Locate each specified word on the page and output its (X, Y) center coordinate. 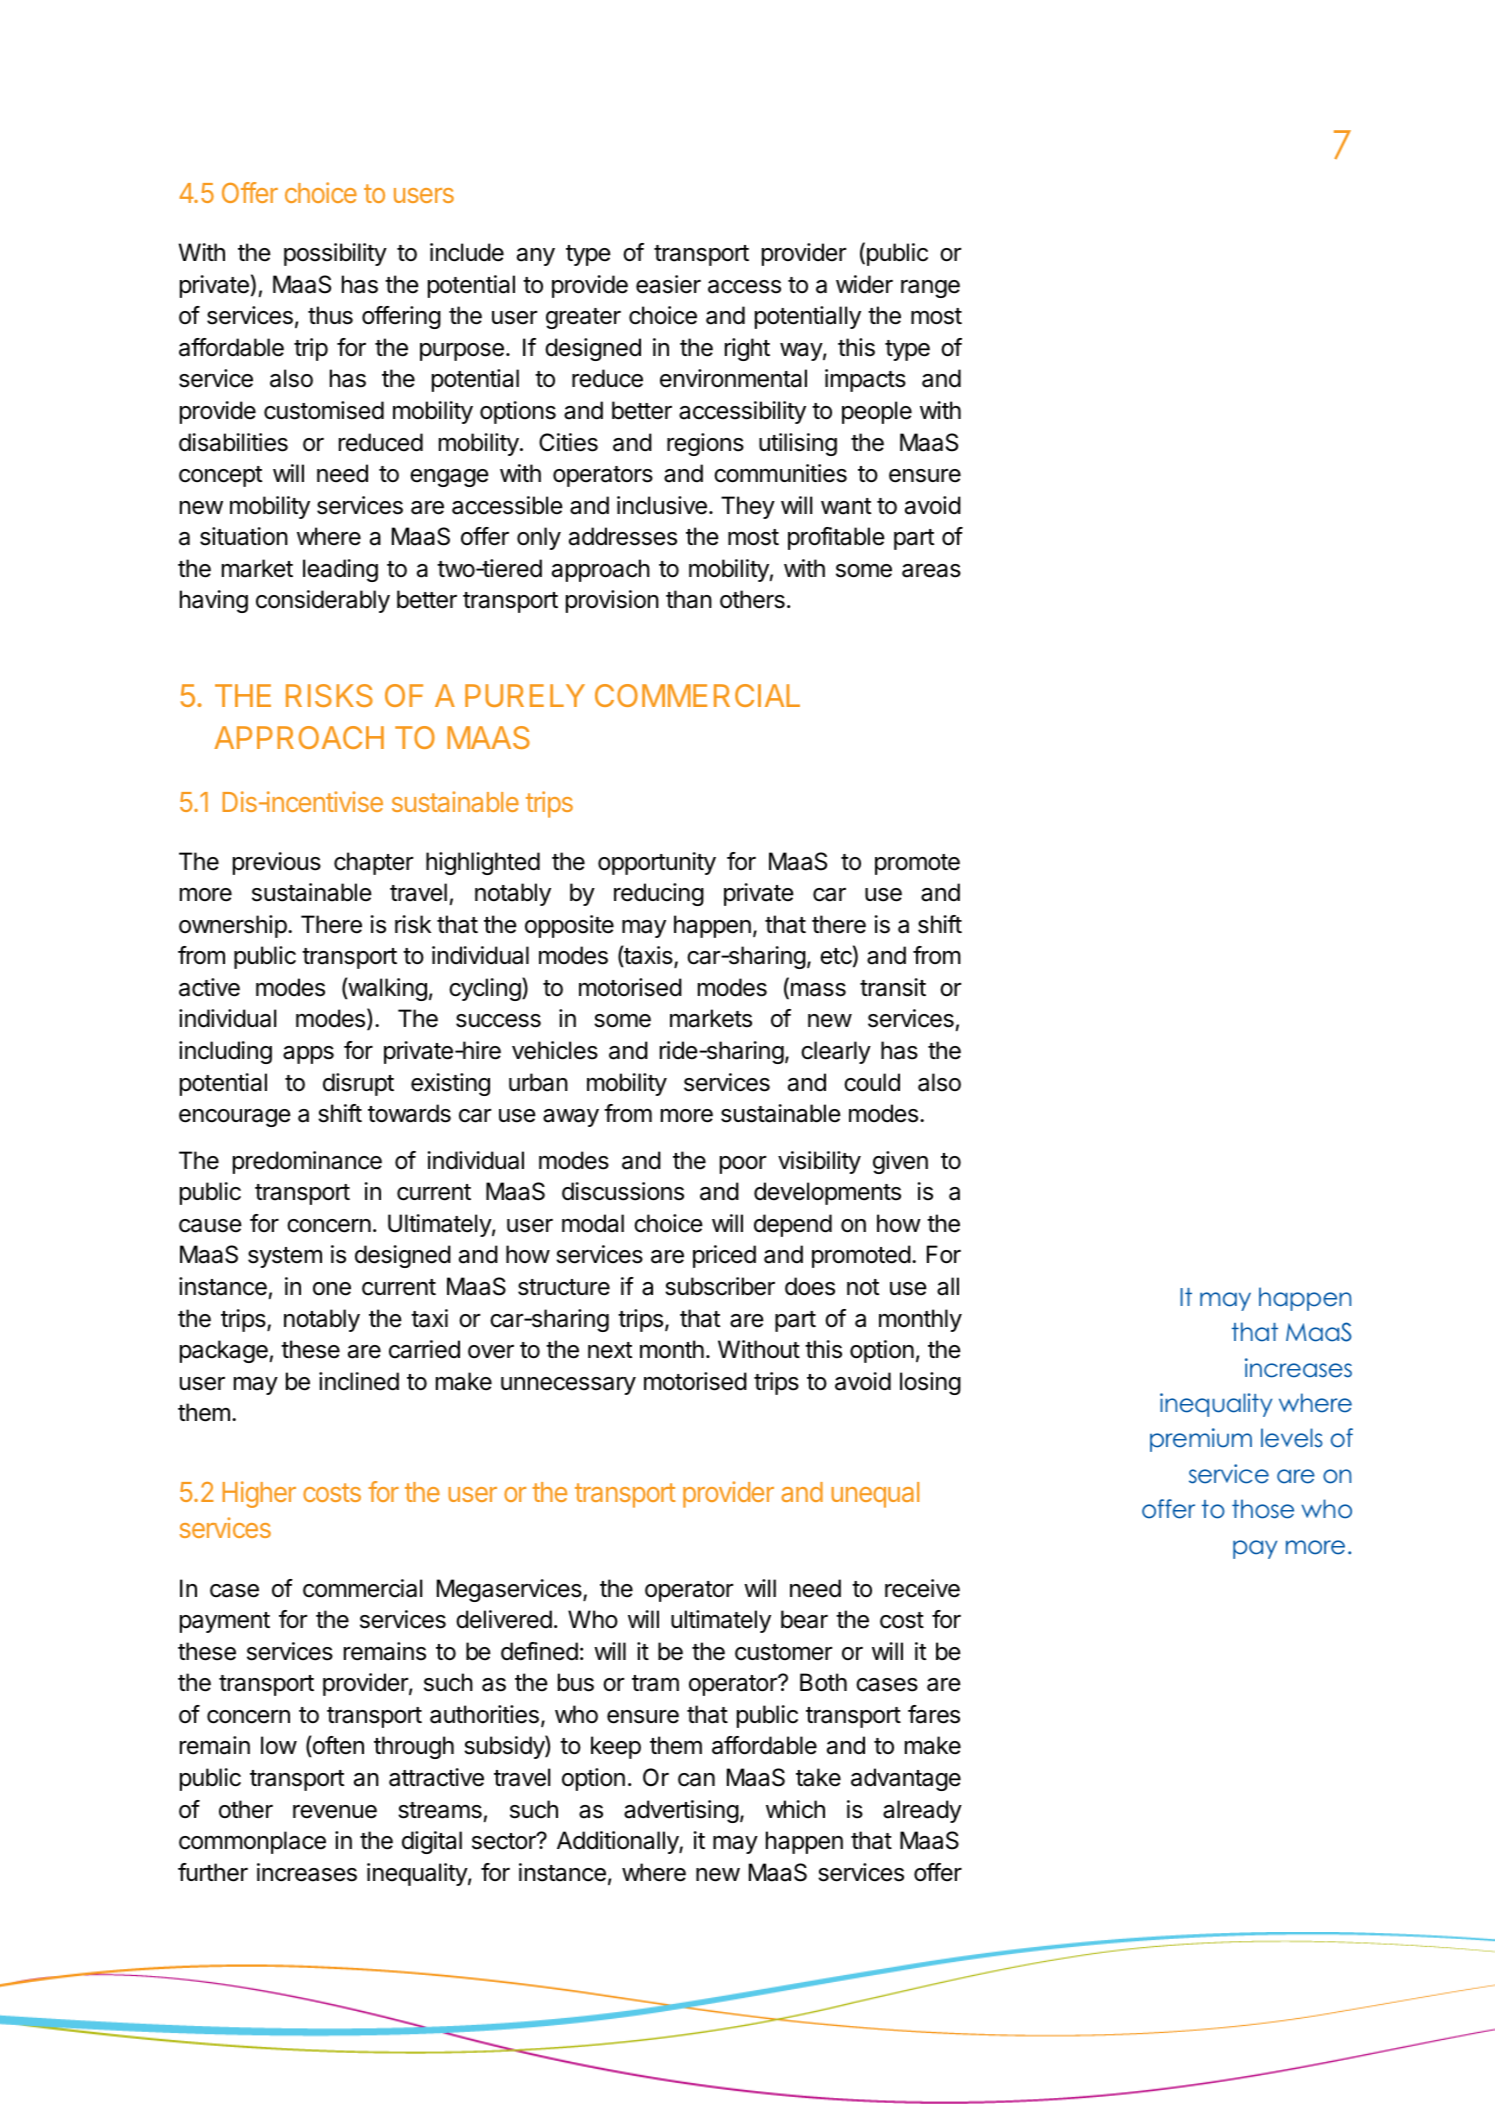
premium (1201, 1440)
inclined (359, 1381)
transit (893, 987)
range (930, 289)
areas (931, 571)
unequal (875, 1495)
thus (330, 315)
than (689, 599)
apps (308, 1055)
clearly (836, 1052)
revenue (335, 1812)
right (747, 349)
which (795, 1809)
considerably (323, 601)
